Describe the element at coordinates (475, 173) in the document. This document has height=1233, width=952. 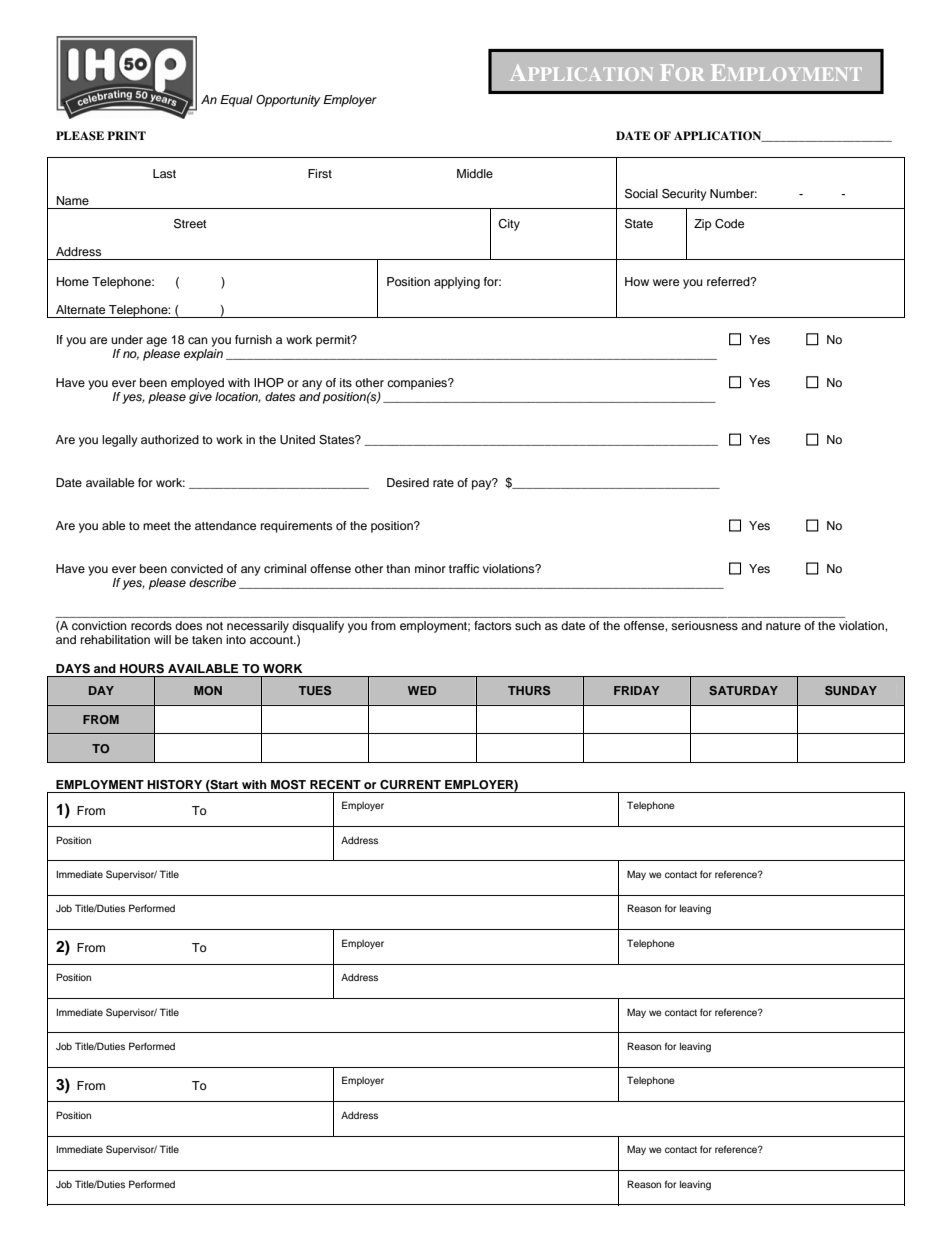
I see `Middle` at that location.
